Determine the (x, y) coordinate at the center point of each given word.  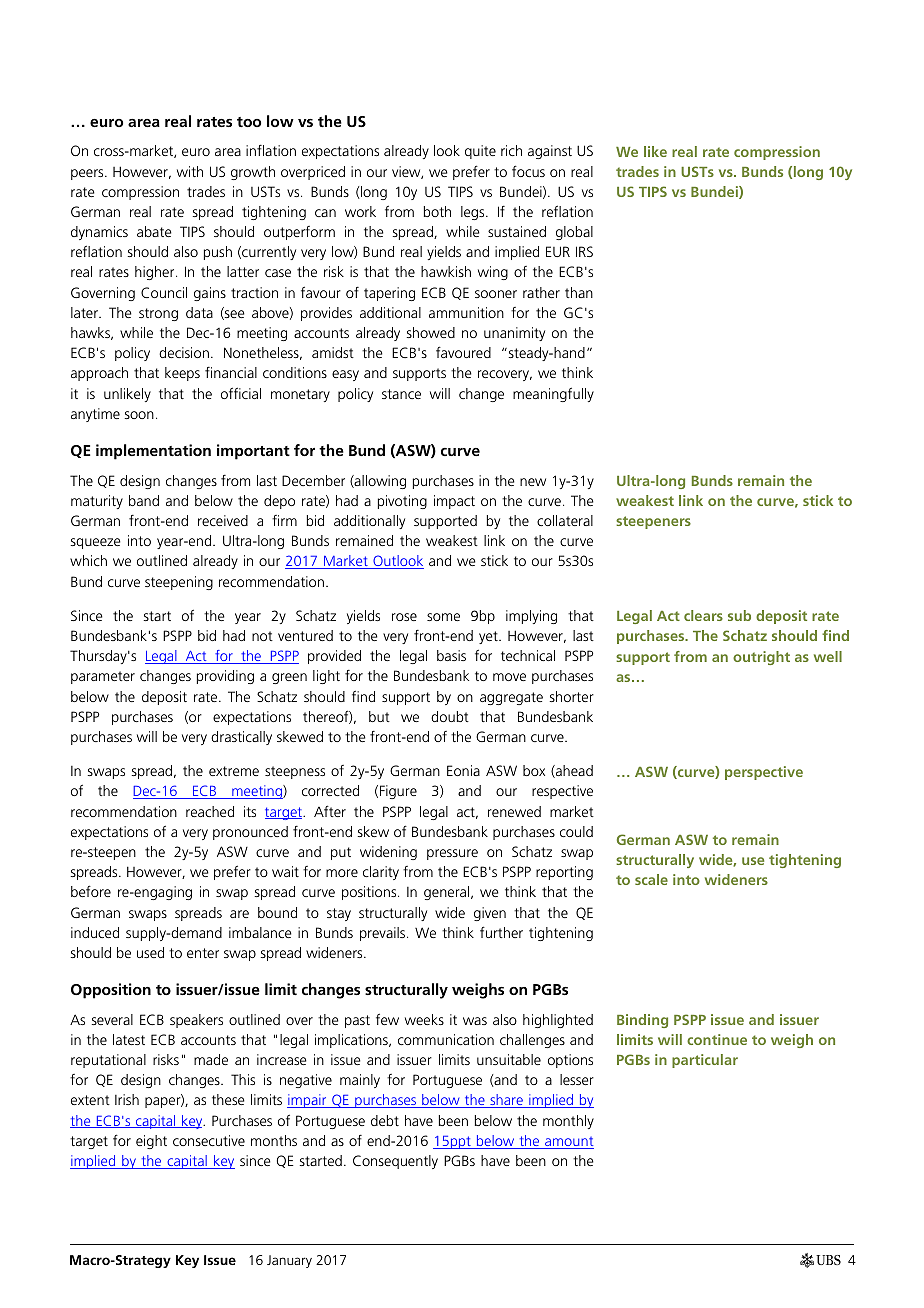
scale (651, 879)
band (144, 500)
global (574, 233)
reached (210, 811)
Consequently (395, 1162)
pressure (452, 854)
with (190, 171)
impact (454, 502)
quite (480, 152)
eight (151, 1142)
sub (739, 615)
